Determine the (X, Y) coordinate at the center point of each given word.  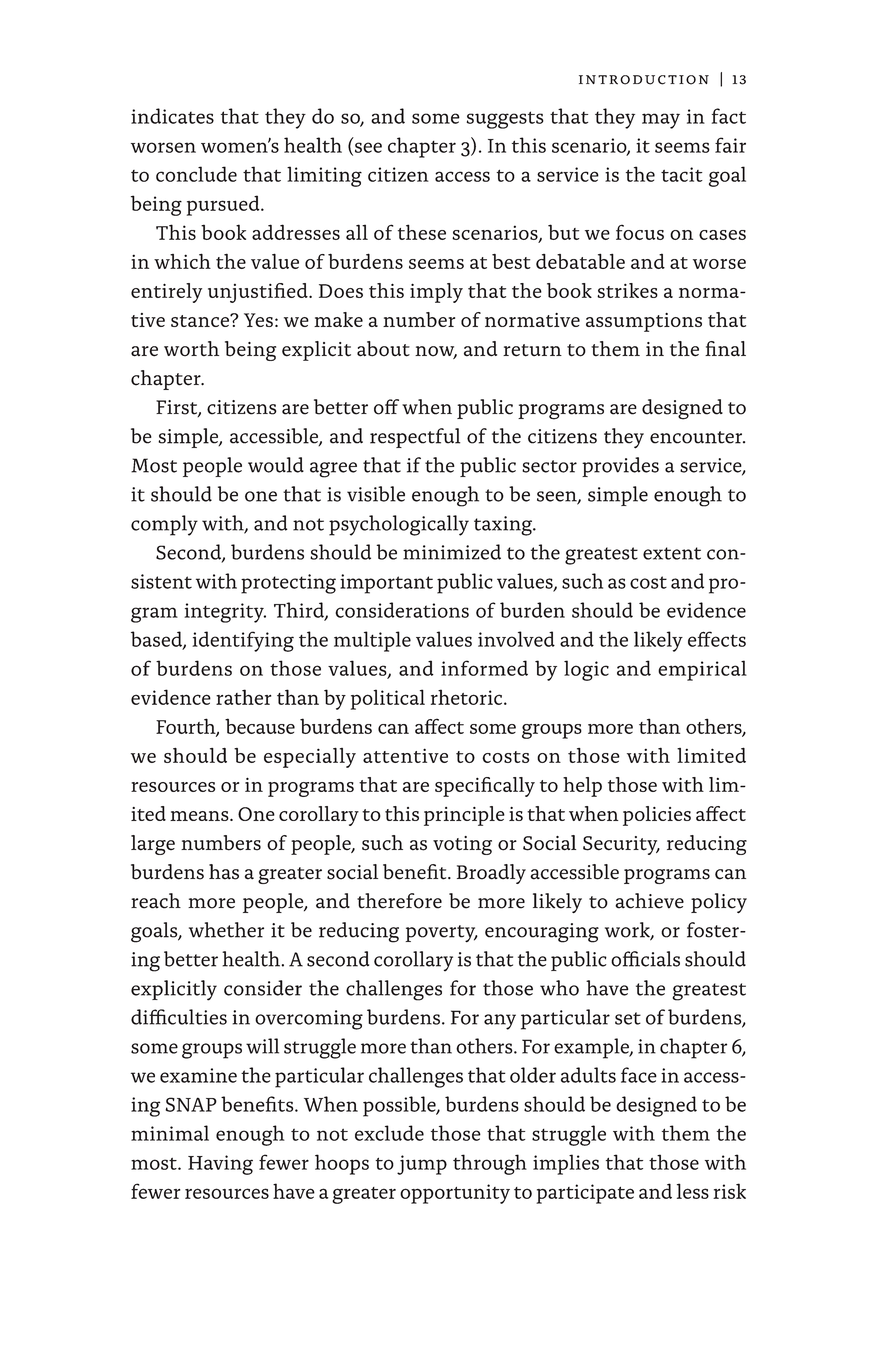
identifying (243, 641)
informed (484, 668)
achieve (649, 901)
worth (191, 349)
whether (226, 930)
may (661, 121)
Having (220, 1165)
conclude (196, 174)
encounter (697, 437)
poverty (441, 933)
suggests (505, 120)
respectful (415, 438)
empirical (702, 670)
